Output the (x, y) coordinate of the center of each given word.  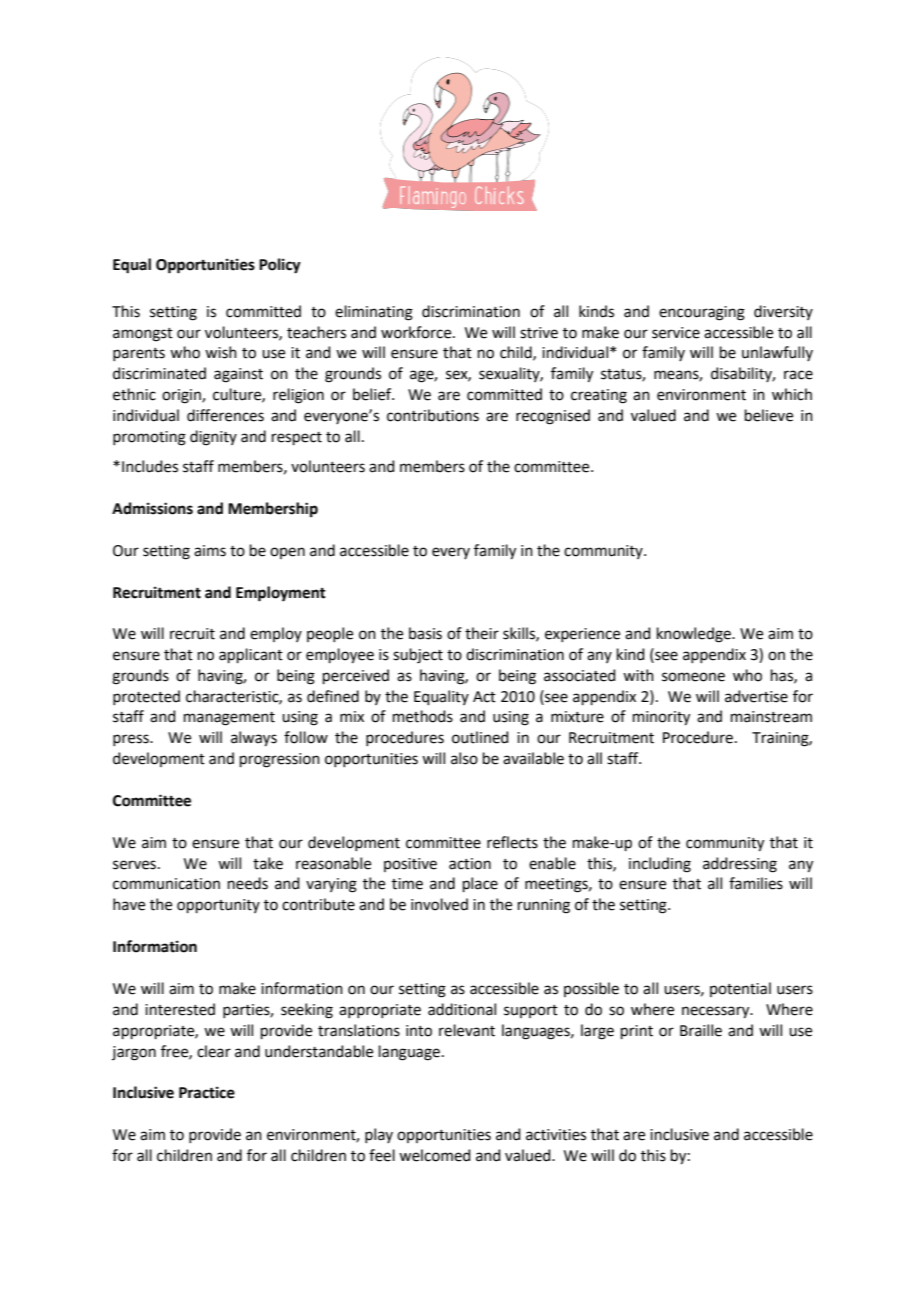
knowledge (695, 635)
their (482, 633)
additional (462, 1009)
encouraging (702, 313)
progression (280, 760)
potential (740, 989)
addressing (740, 865)
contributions (433, 415)
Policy (280, 266)
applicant (251, 655)
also (464, 758)
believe (769, 415)
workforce (417, 332)
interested (180, 1009)
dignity (213, 438)
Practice (207, 1092)
